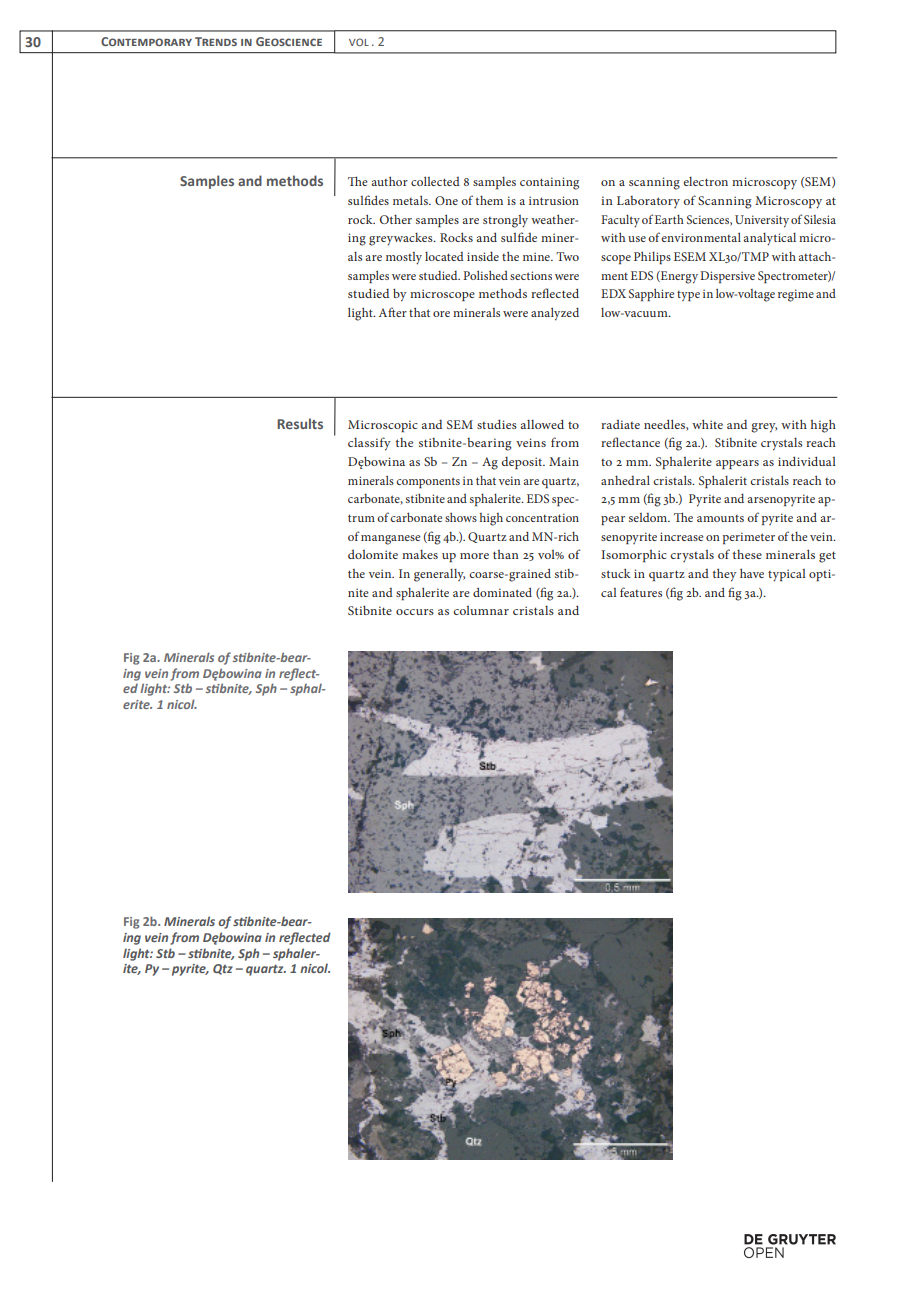 This document has height=1308, width=924. I want to click on studies, so click(497, 424).
